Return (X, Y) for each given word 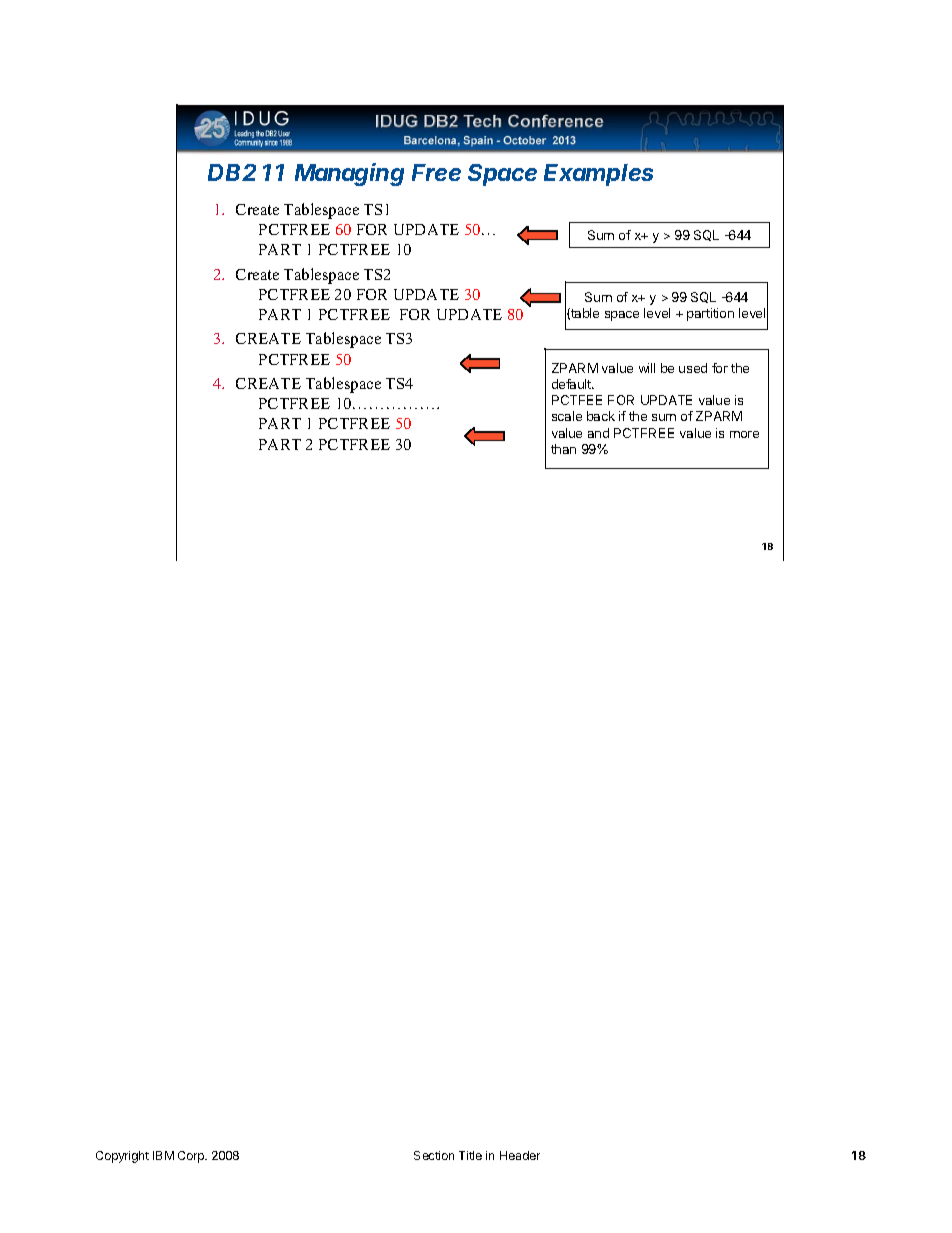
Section (434, 1155)
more (744, 434)
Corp (192, 1157)
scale (567, 416)
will (647, 368)
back (601, 416)
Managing (349, 174)
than (563, 449)
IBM (163, 1155)
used (693, 368)
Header (520, 1155)
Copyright (122, 1157)
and (598, 433)
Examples (598, 175)
